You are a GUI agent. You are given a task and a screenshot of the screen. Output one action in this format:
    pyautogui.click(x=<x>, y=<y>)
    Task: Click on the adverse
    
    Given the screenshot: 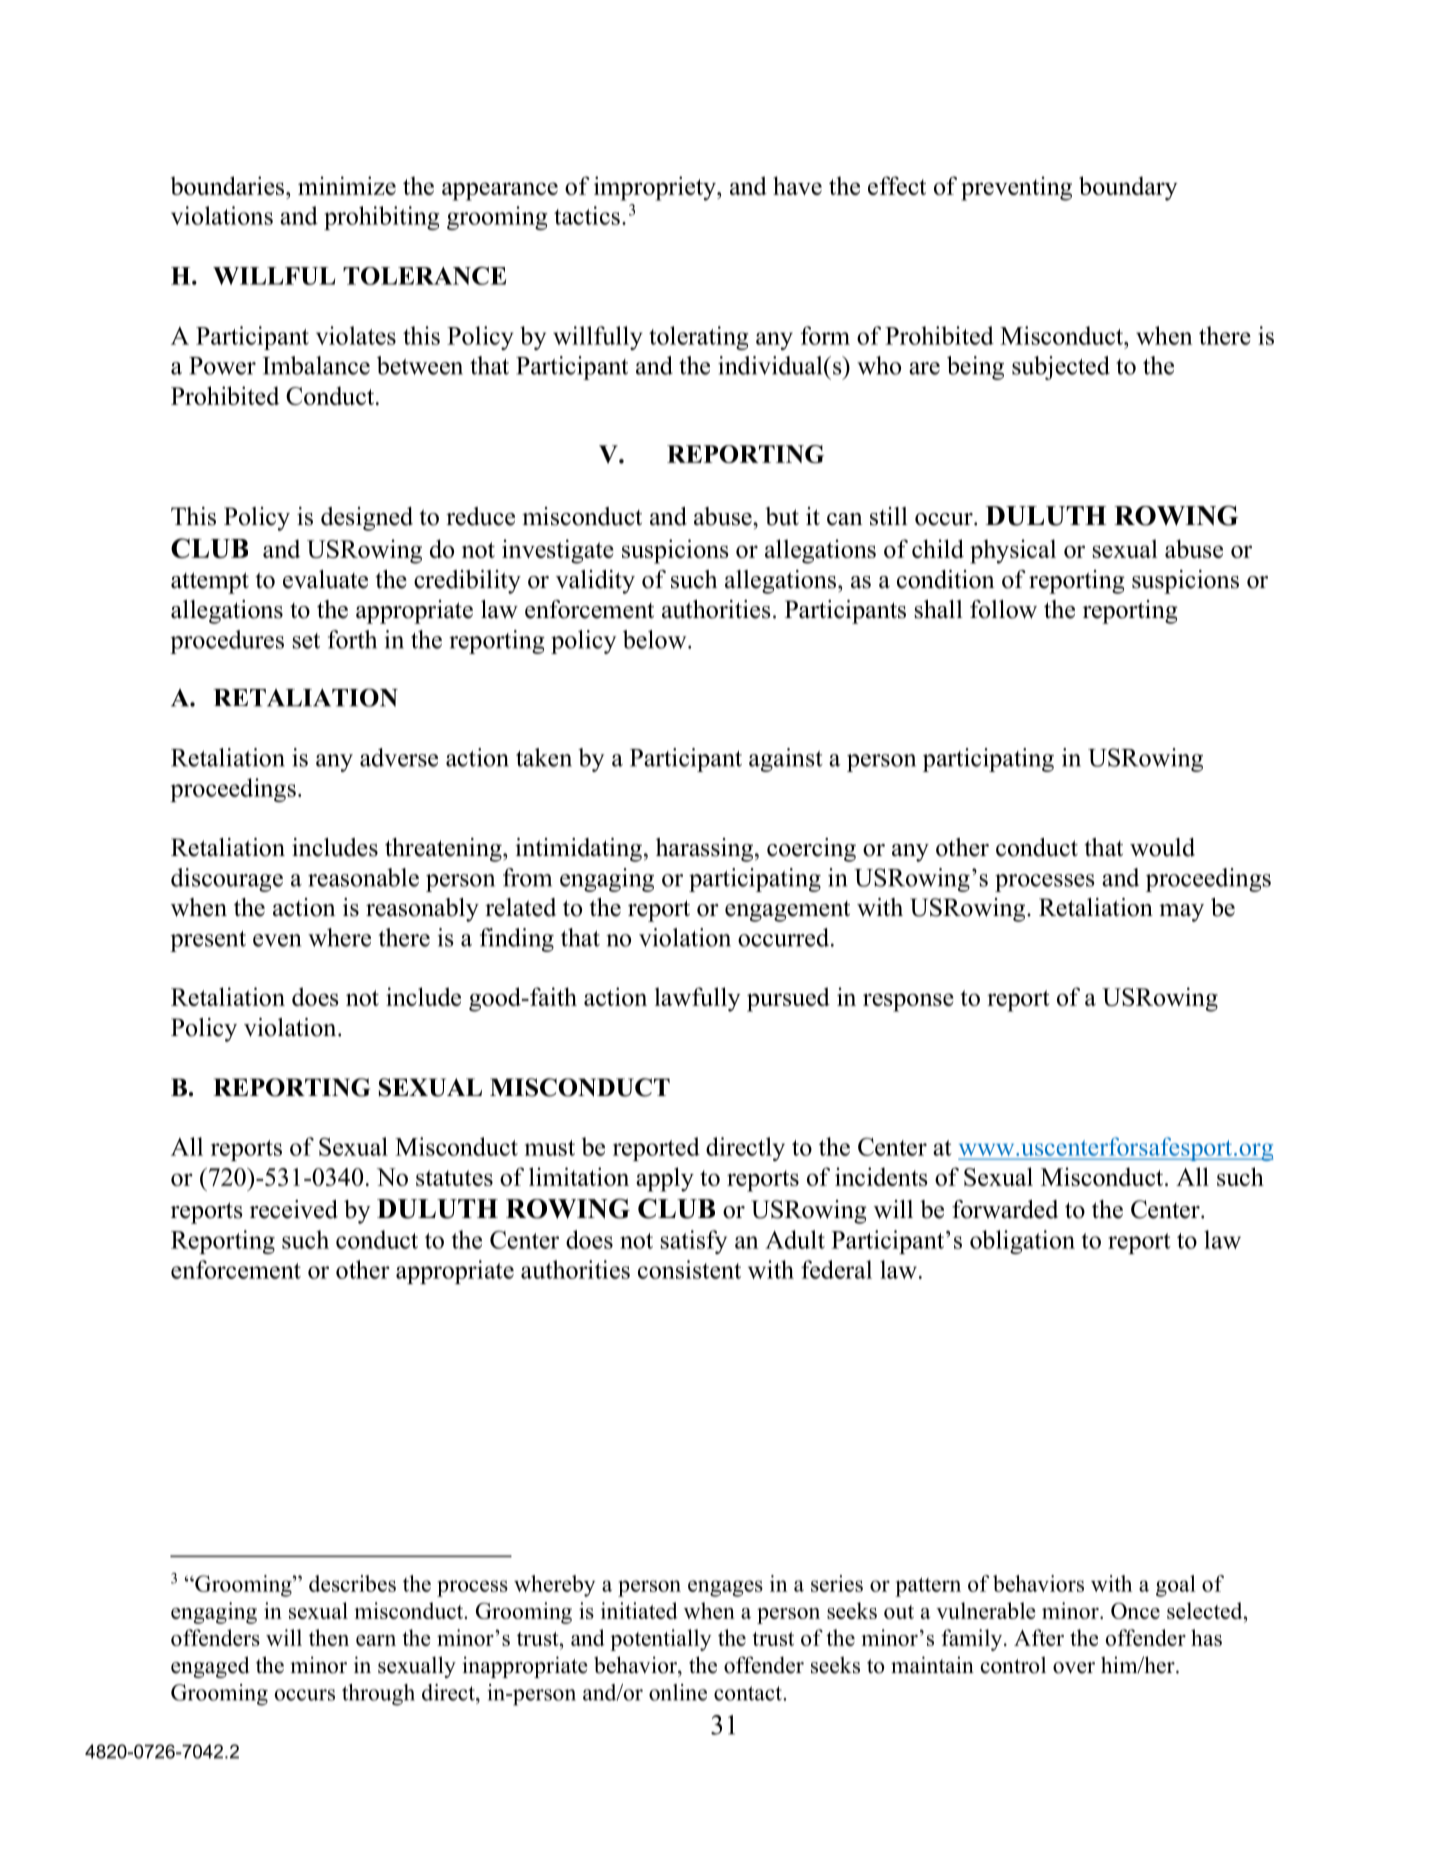 What is the action you would take?
    pyautogui.click(x=399, y=757)
